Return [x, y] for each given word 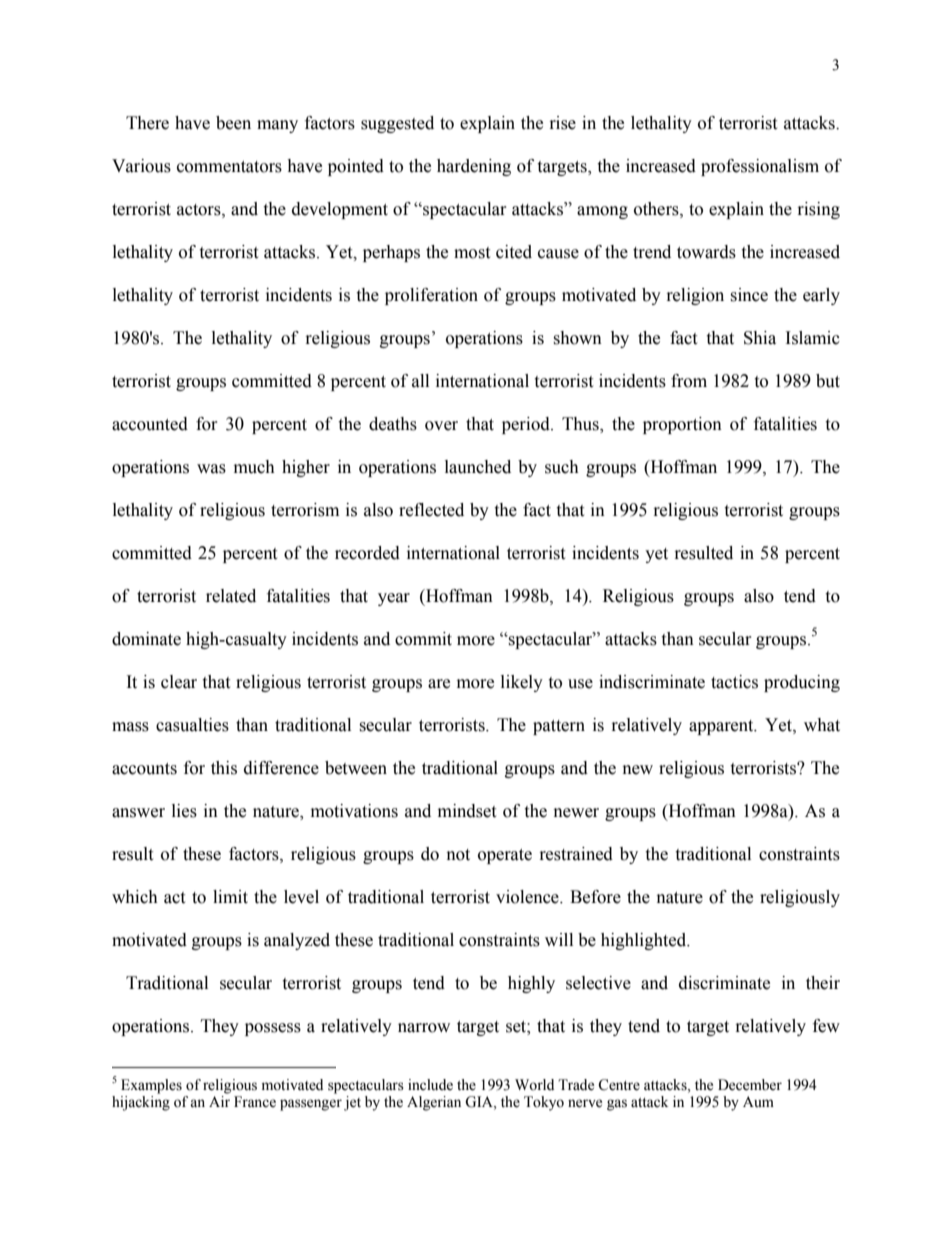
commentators [229, 167]
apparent [722, 727]
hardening [474, 167]
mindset [467, 811]
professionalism [760, 167]
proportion [682, 425]
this [224, 768]
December [750, 1085]
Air [219, 1101]
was [211, 469]
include [430, 1085]
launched [478, 467]
